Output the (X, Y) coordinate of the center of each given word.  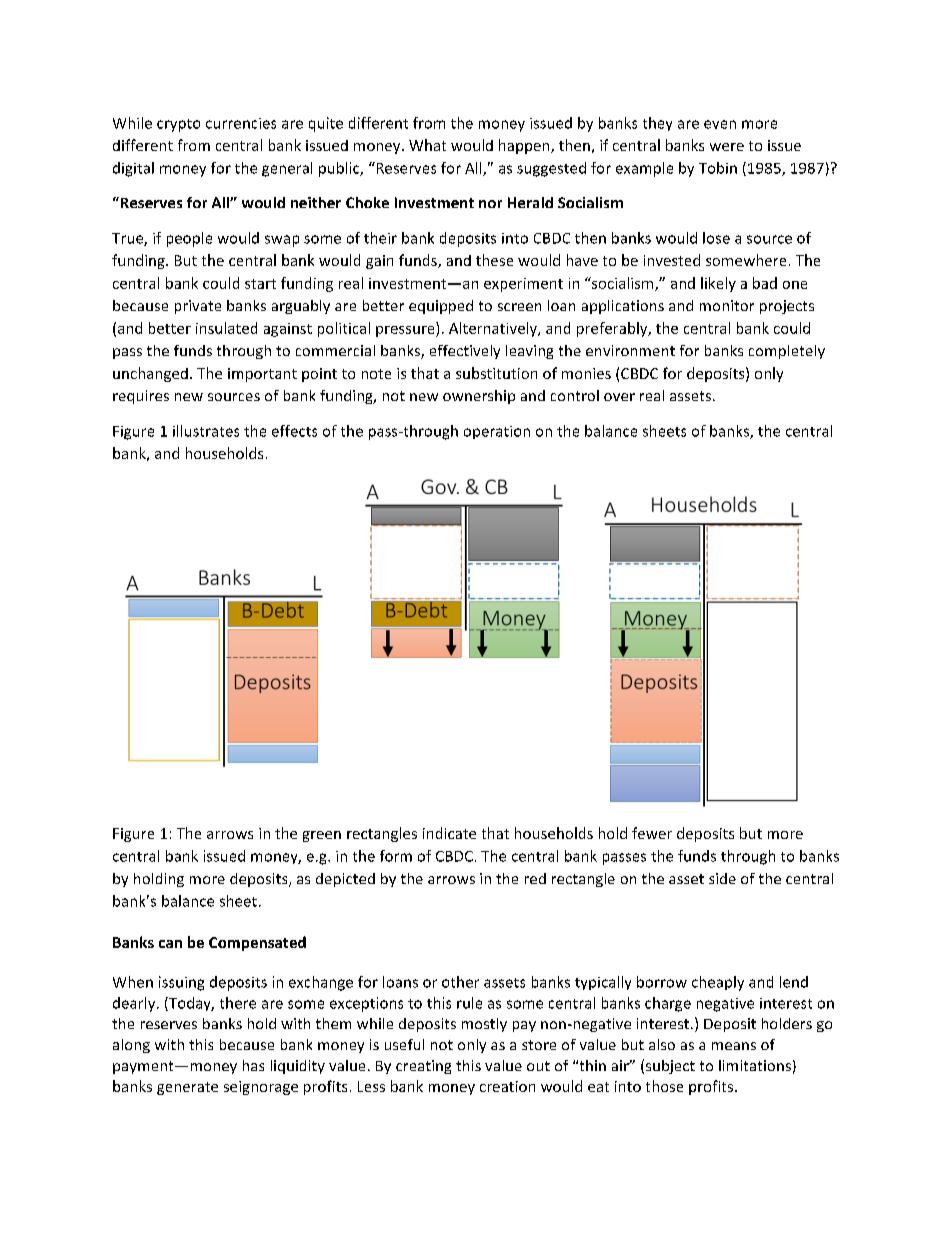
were (727, 147)
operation (497, 432)
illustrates (206, 431)
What (427, 145)
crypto (178, 125)
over (619, 397)
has (253, 1065)
